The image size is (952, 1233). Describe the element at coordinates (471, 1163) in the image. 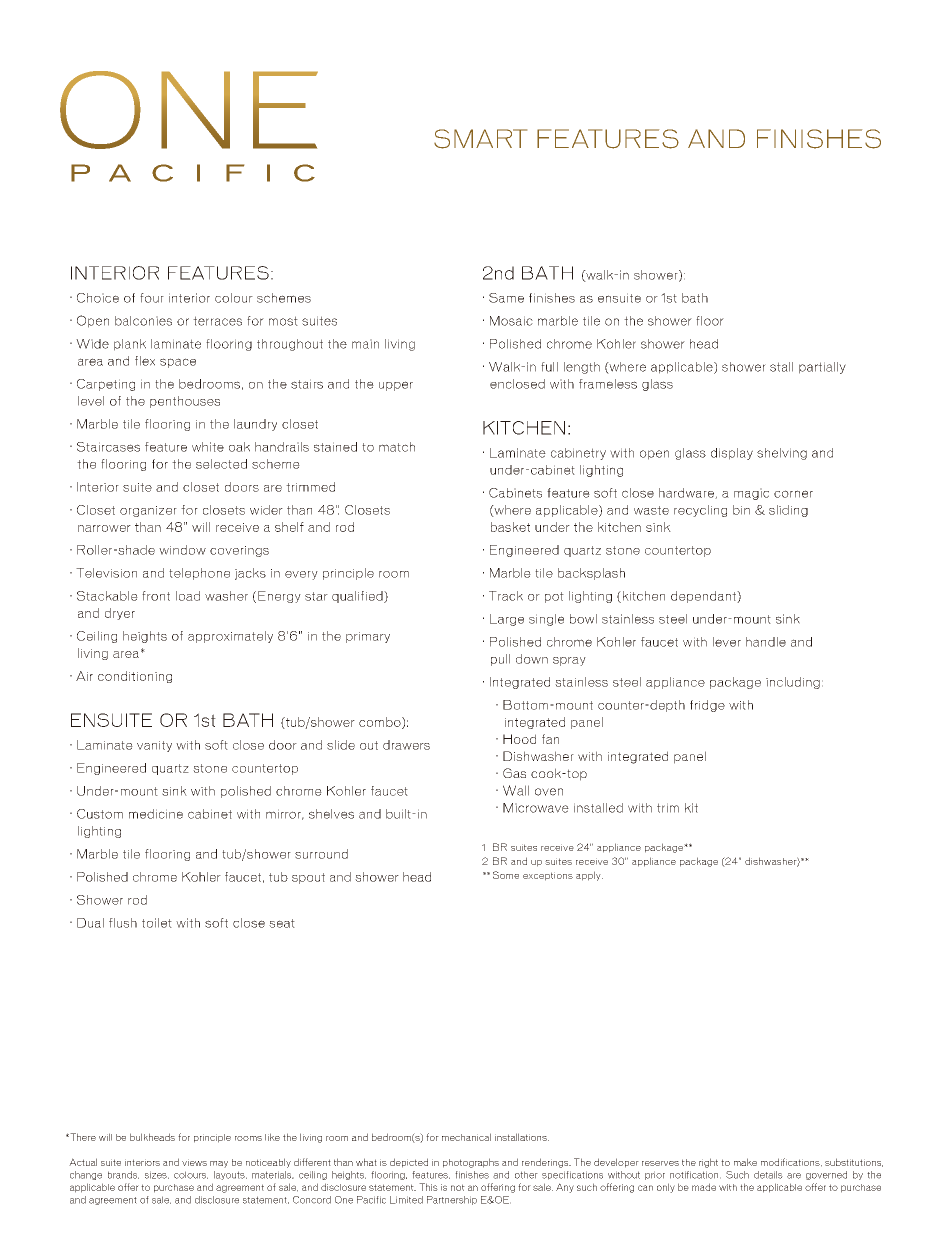

I see `photographs` at that location.
